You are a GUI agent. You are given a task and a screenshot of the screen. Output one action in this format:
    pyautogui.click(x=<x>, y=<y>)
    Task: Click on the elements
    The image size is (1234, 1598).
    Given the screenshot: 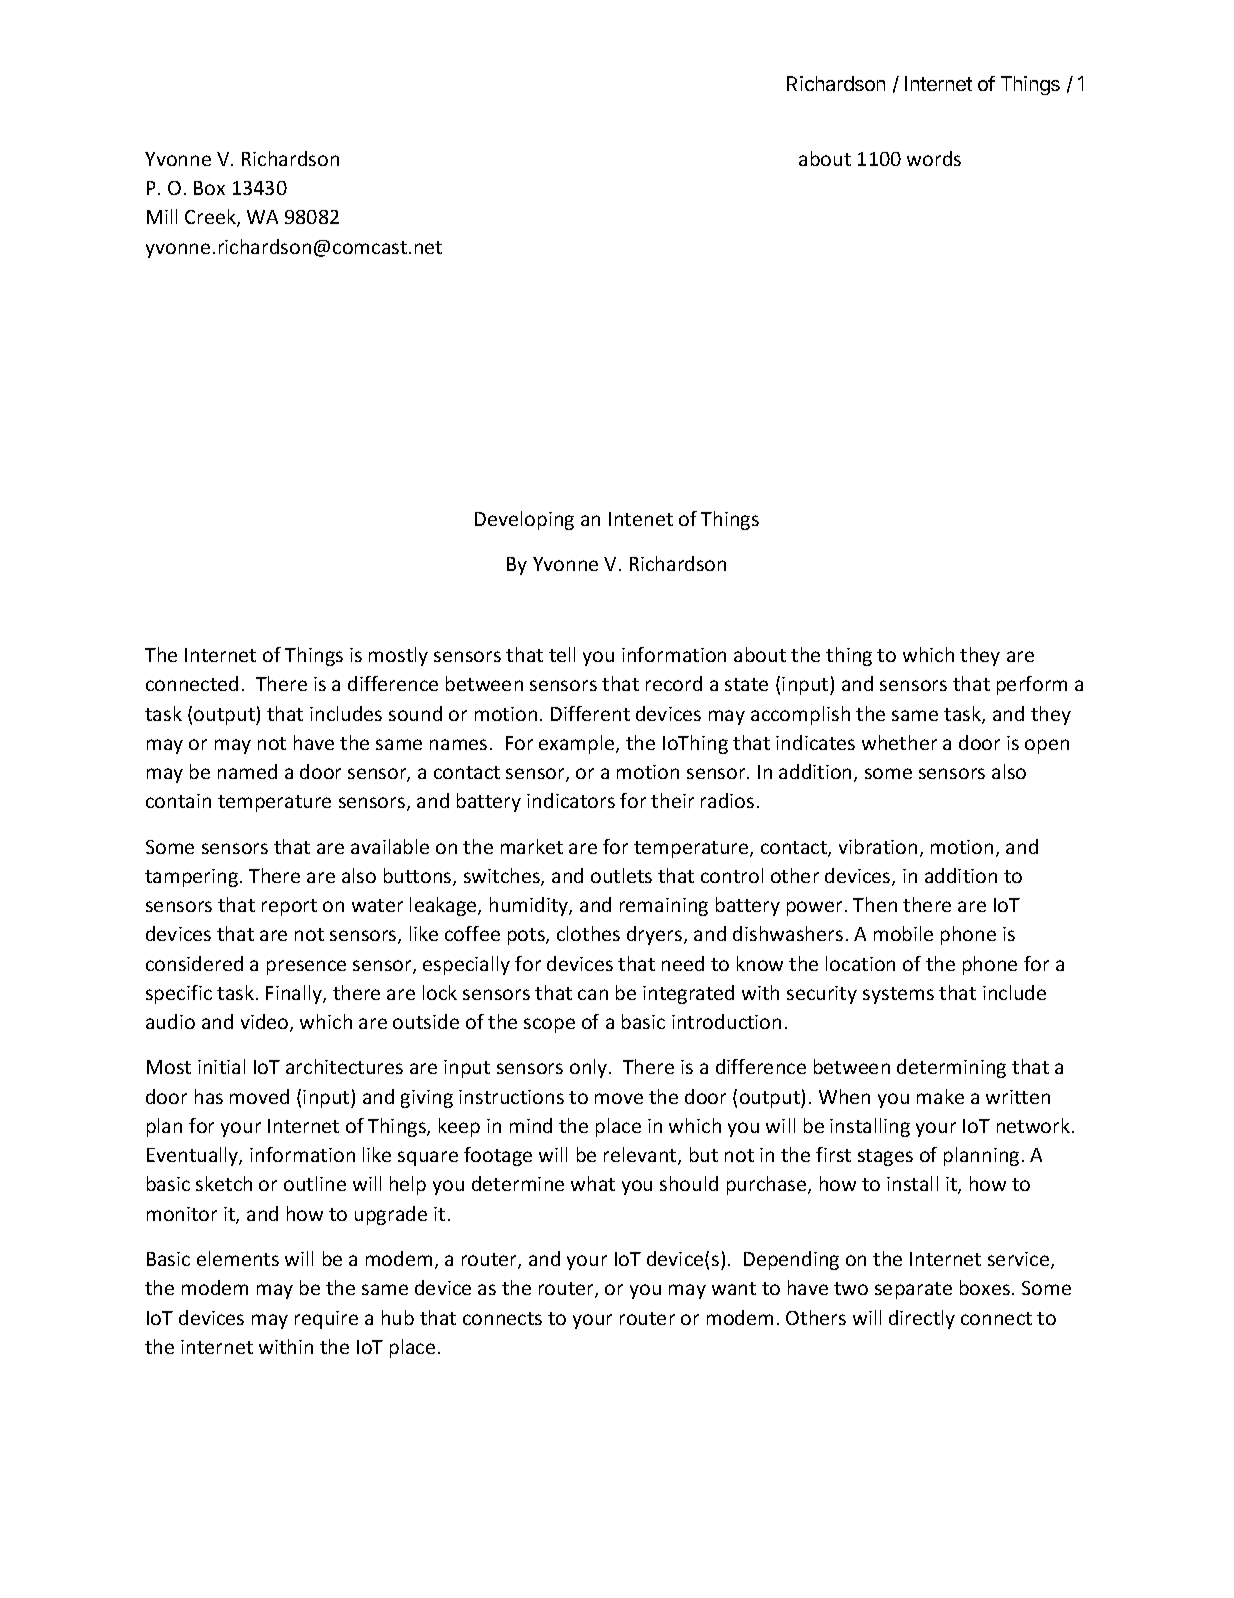 What is the action you would take?
    pyautogui.click(x=238, y=1258)
